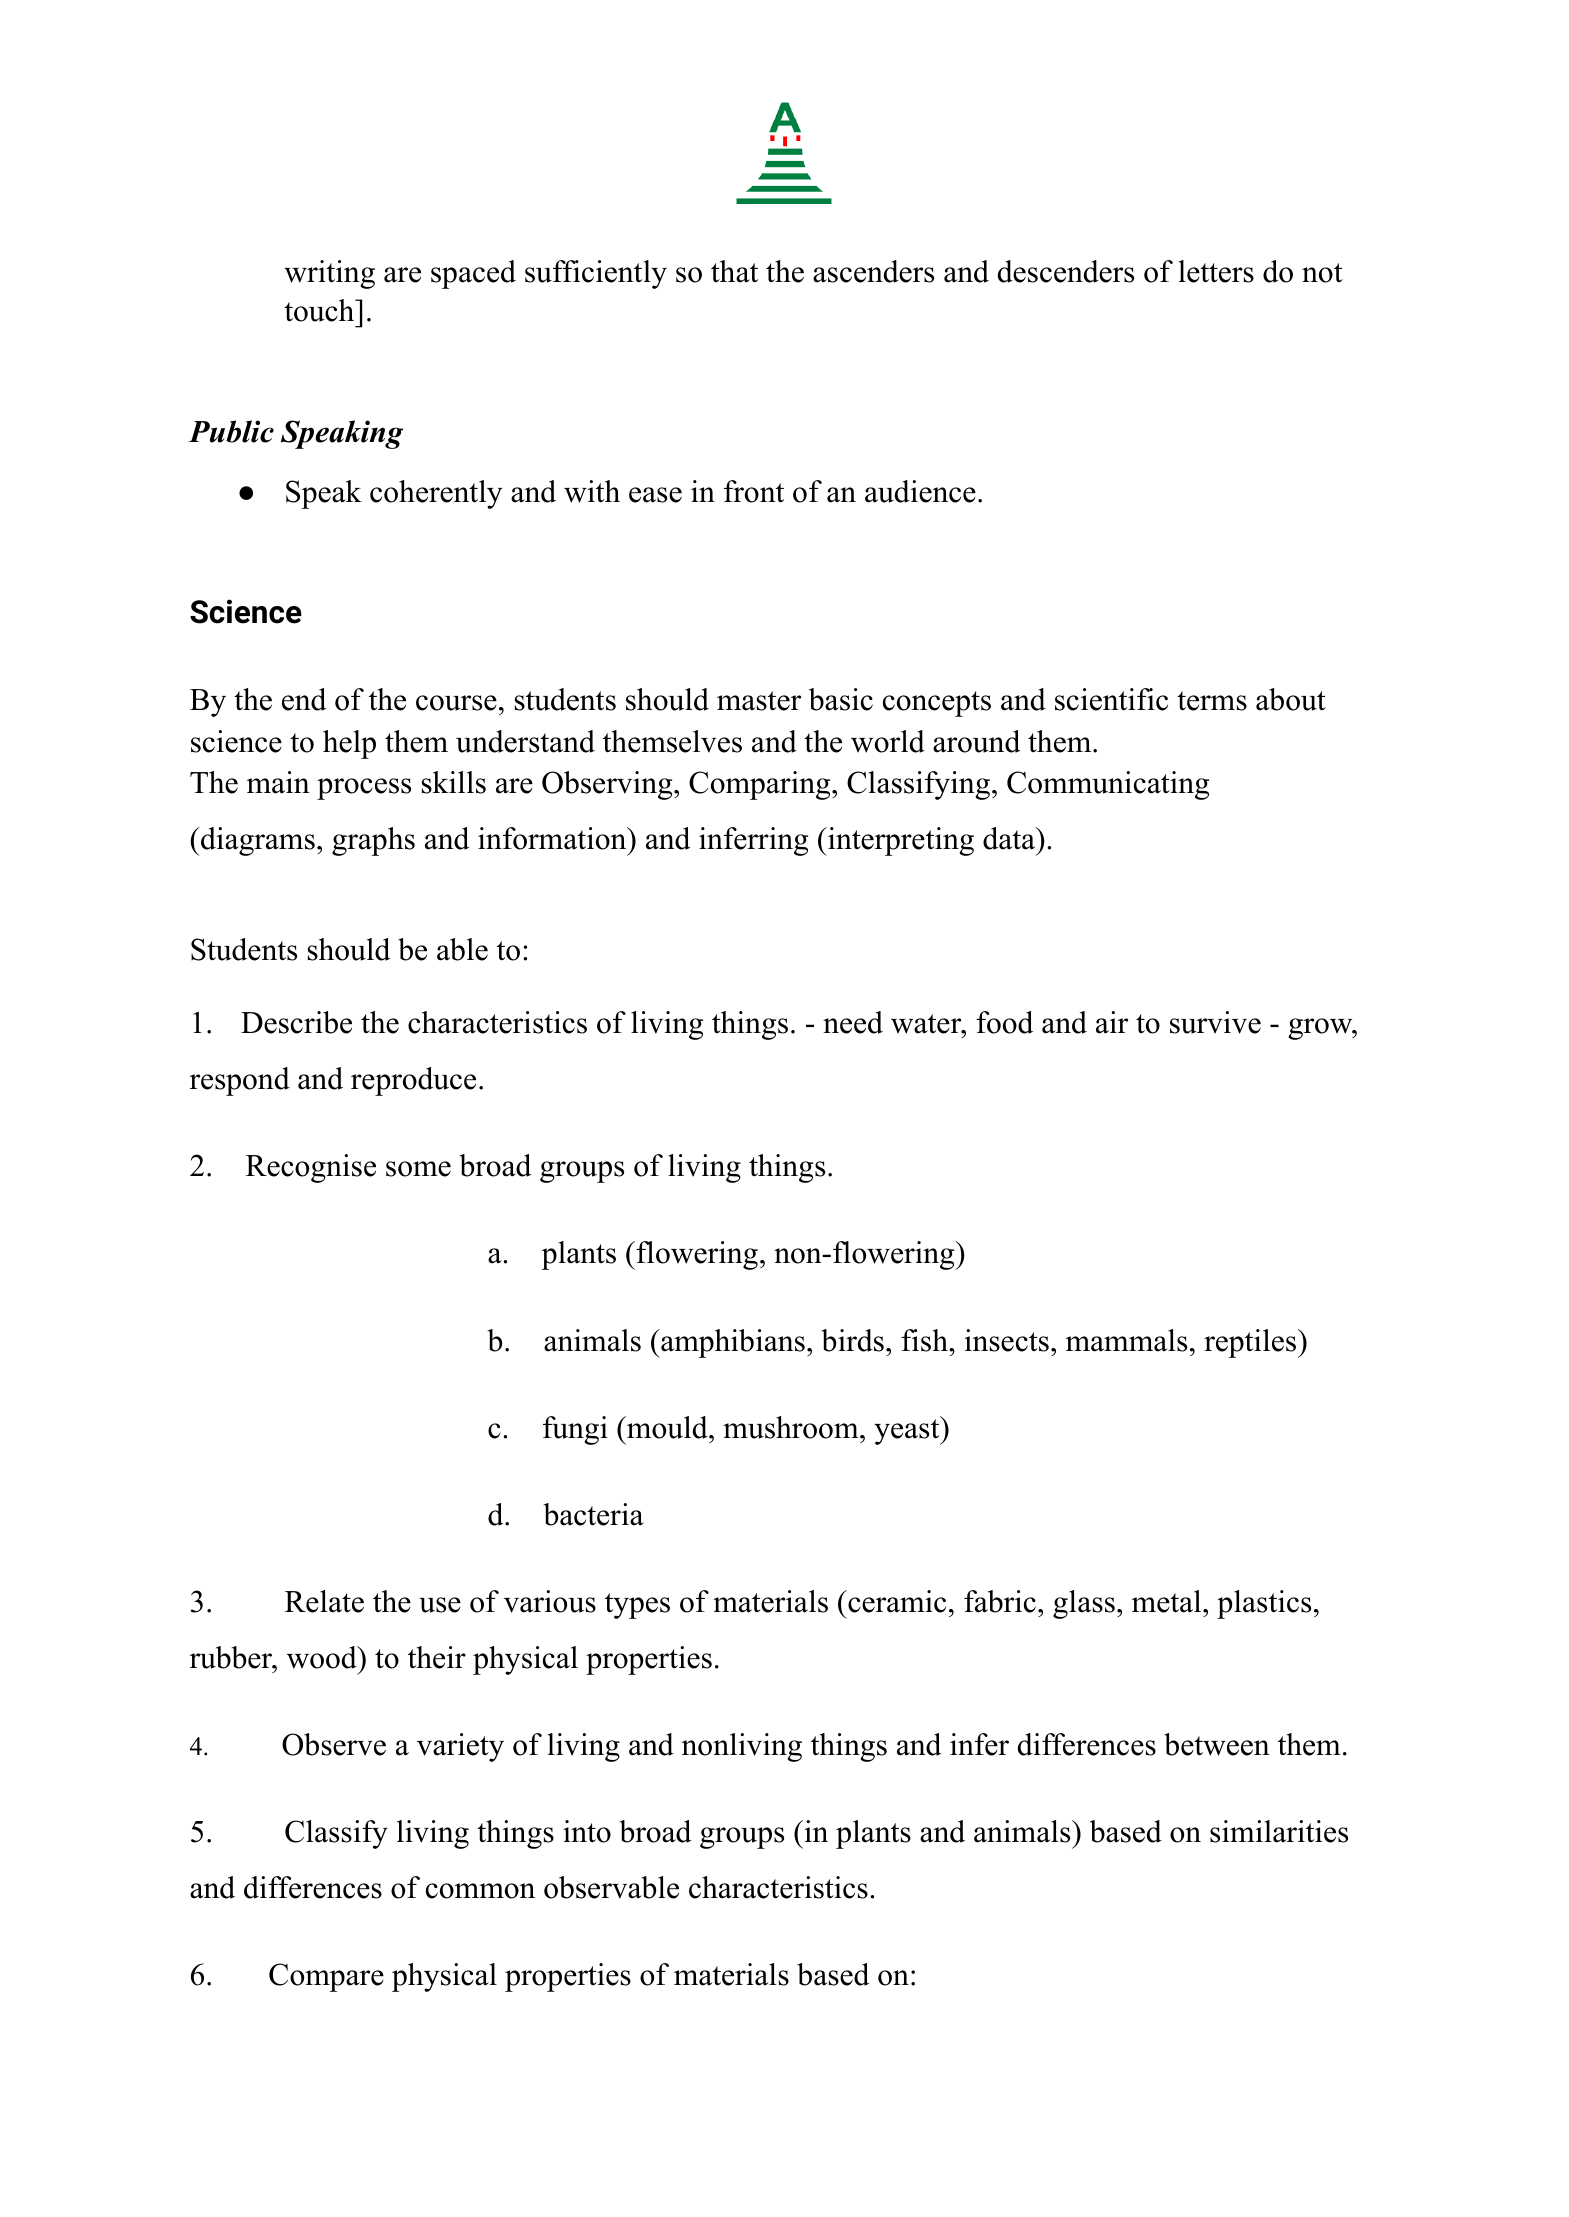  I want to click on touch, so click(320, 310).
